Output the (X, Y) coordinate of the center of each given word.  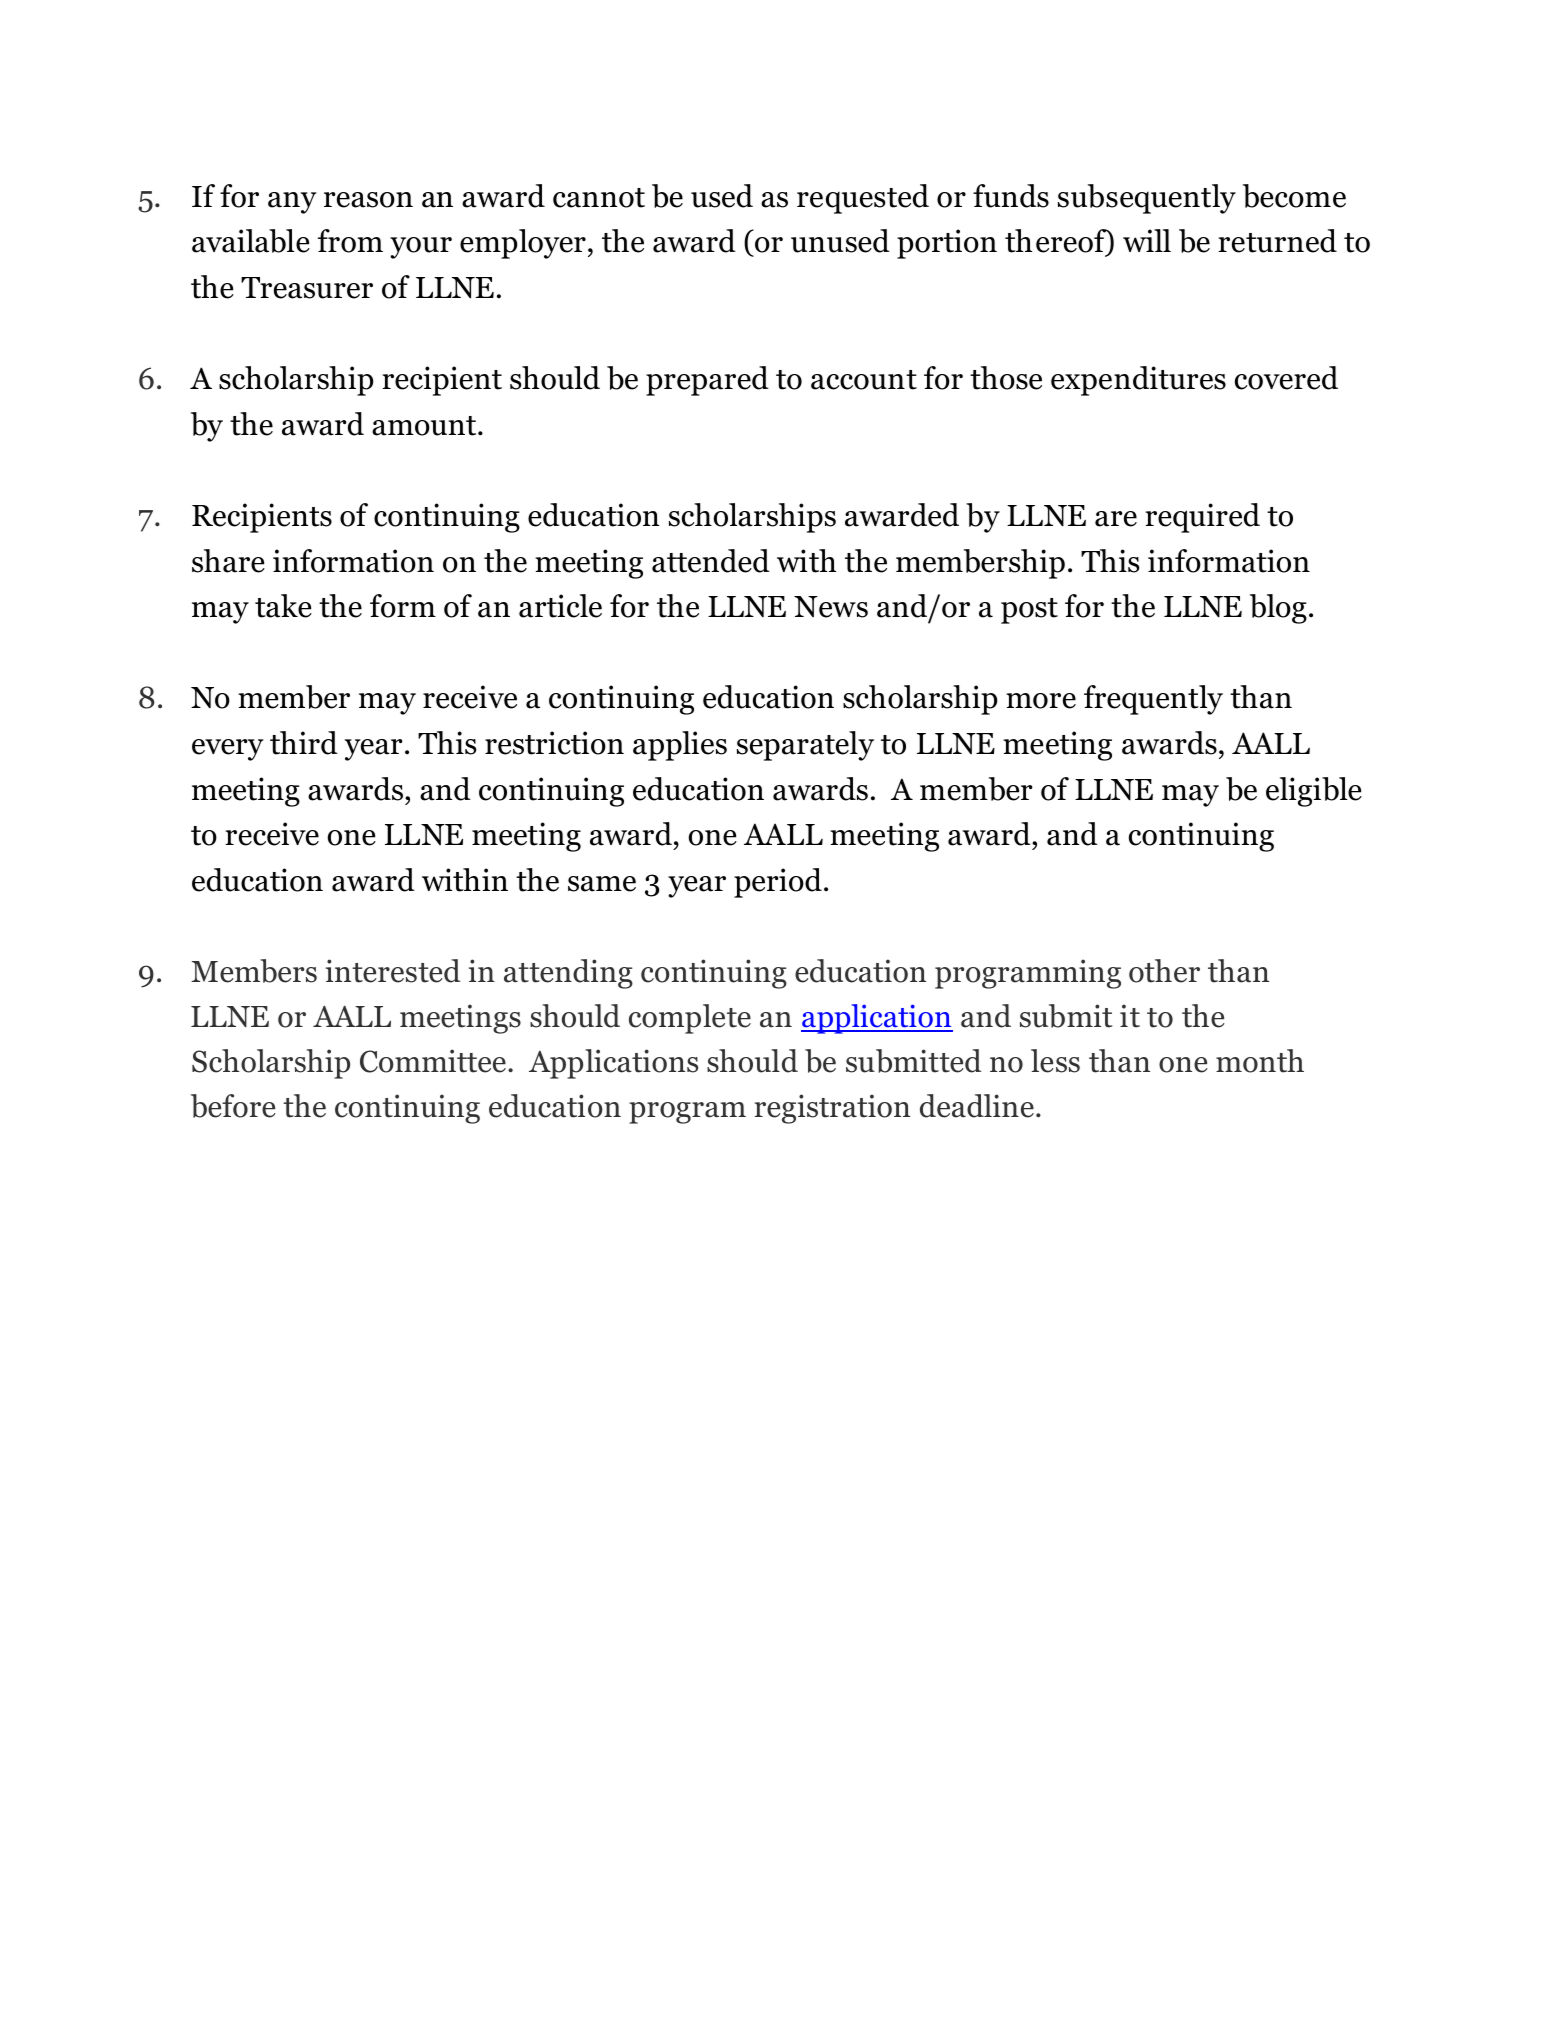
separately (805, 746)
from (350, 241)
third (304, 743)
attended (711, 561)
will (1147, 240)
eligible (1314, 792)
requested (863, 199)
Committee (433, 1061)
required (1203, 518)
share (228, 561)
